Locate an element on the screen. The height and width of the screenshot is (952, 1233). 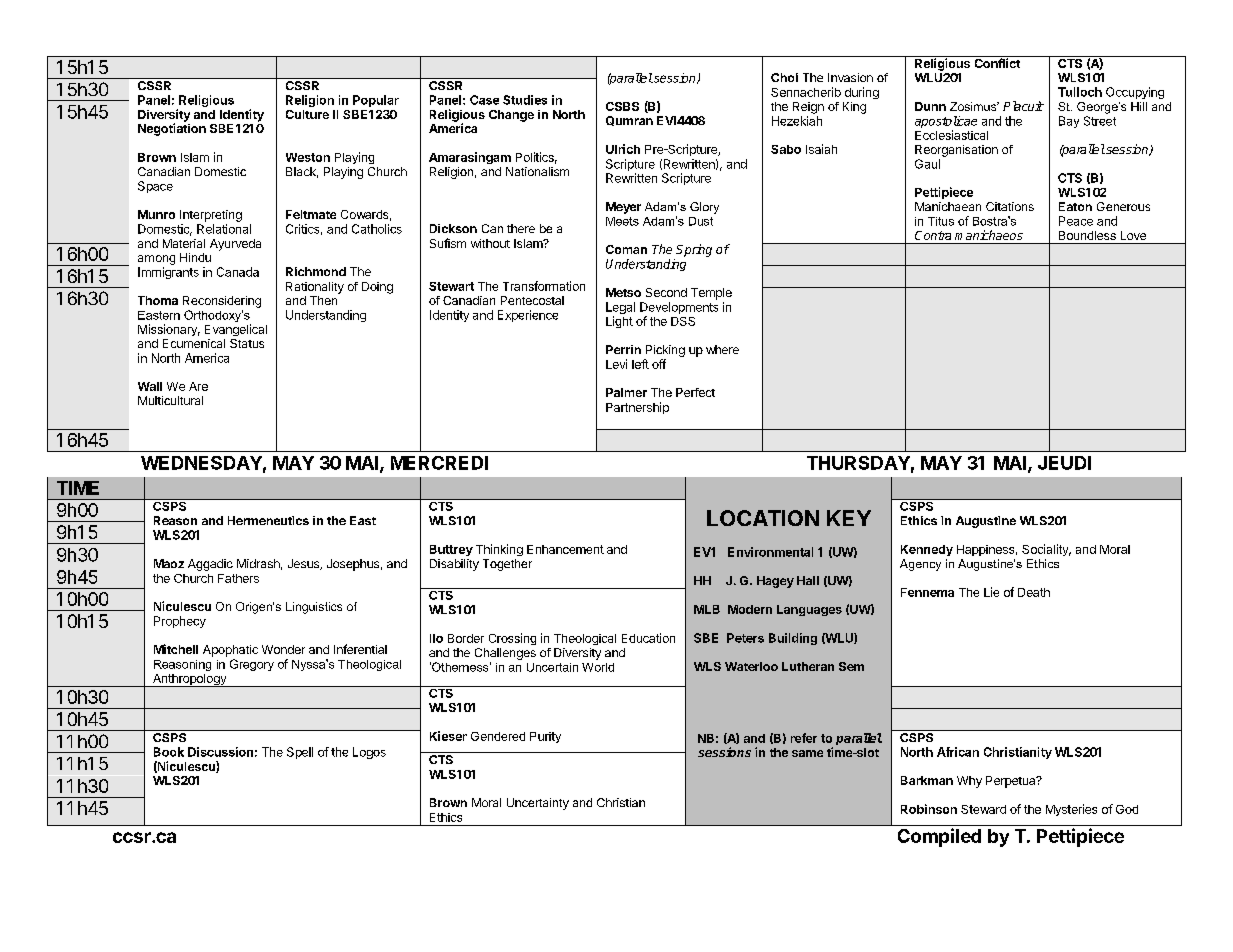
Purity is located at coordinates (545, 737).
